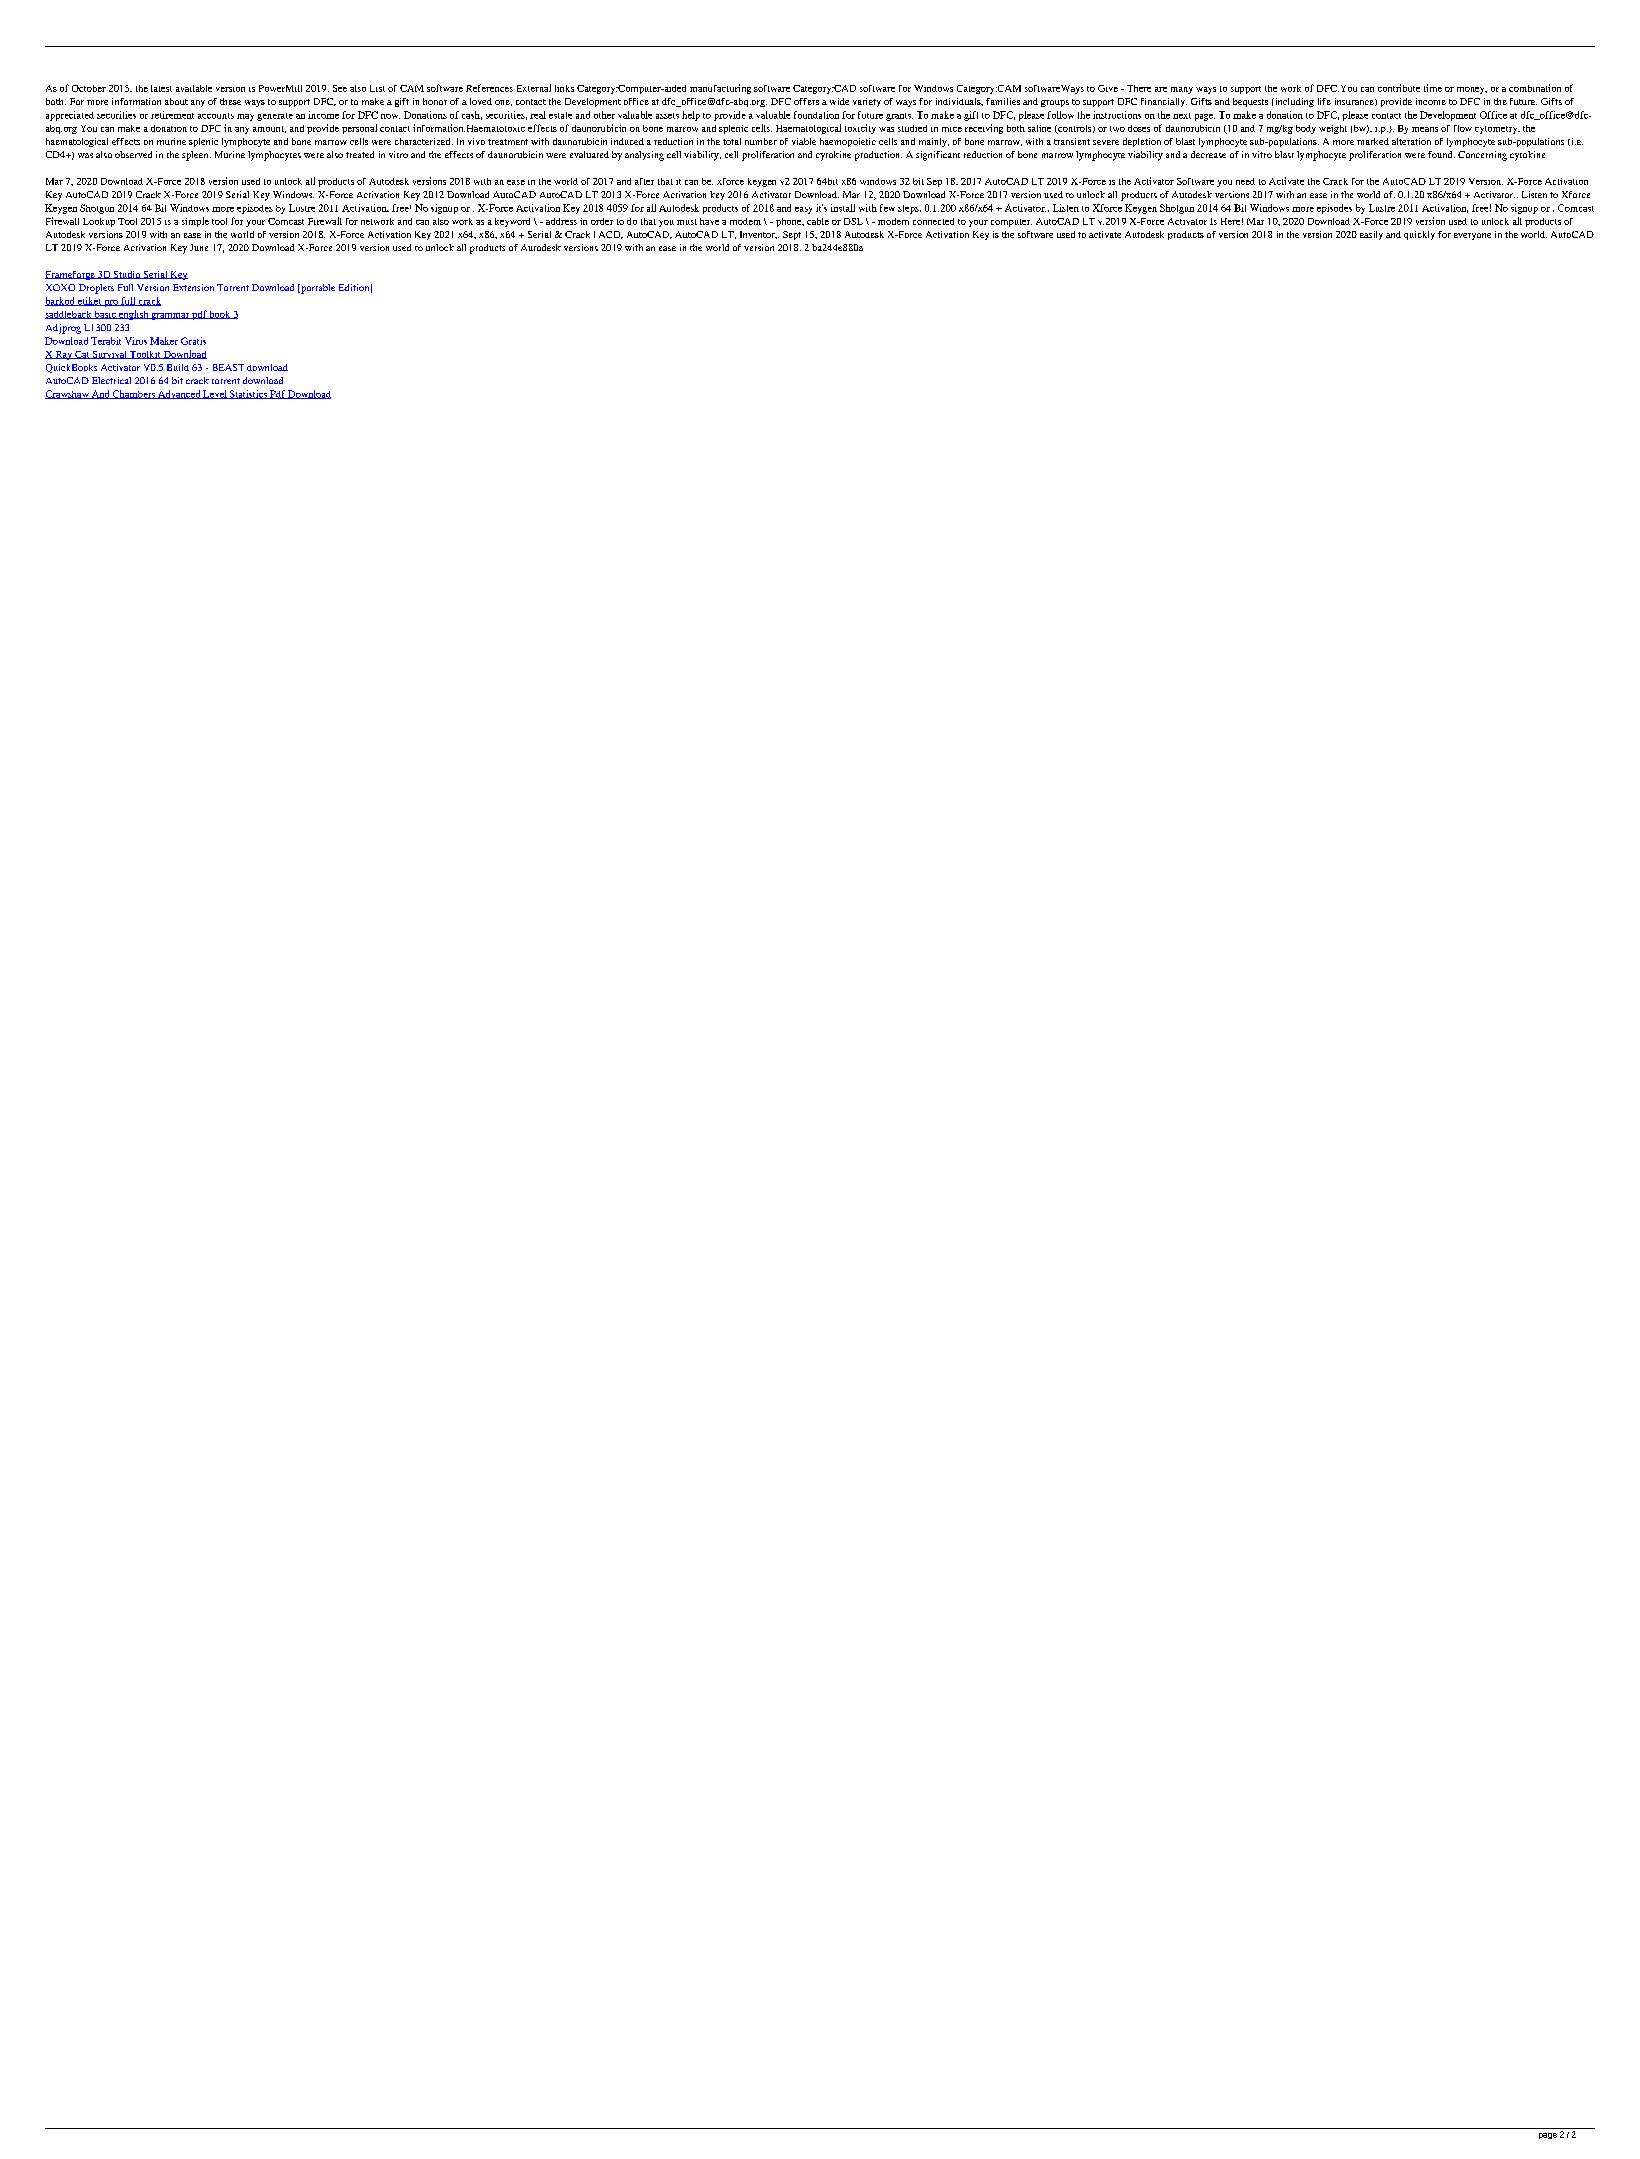 Image resolution: width=1640 pixels, height=2159 pixels. I want to click on offers, so click(806, 101).
